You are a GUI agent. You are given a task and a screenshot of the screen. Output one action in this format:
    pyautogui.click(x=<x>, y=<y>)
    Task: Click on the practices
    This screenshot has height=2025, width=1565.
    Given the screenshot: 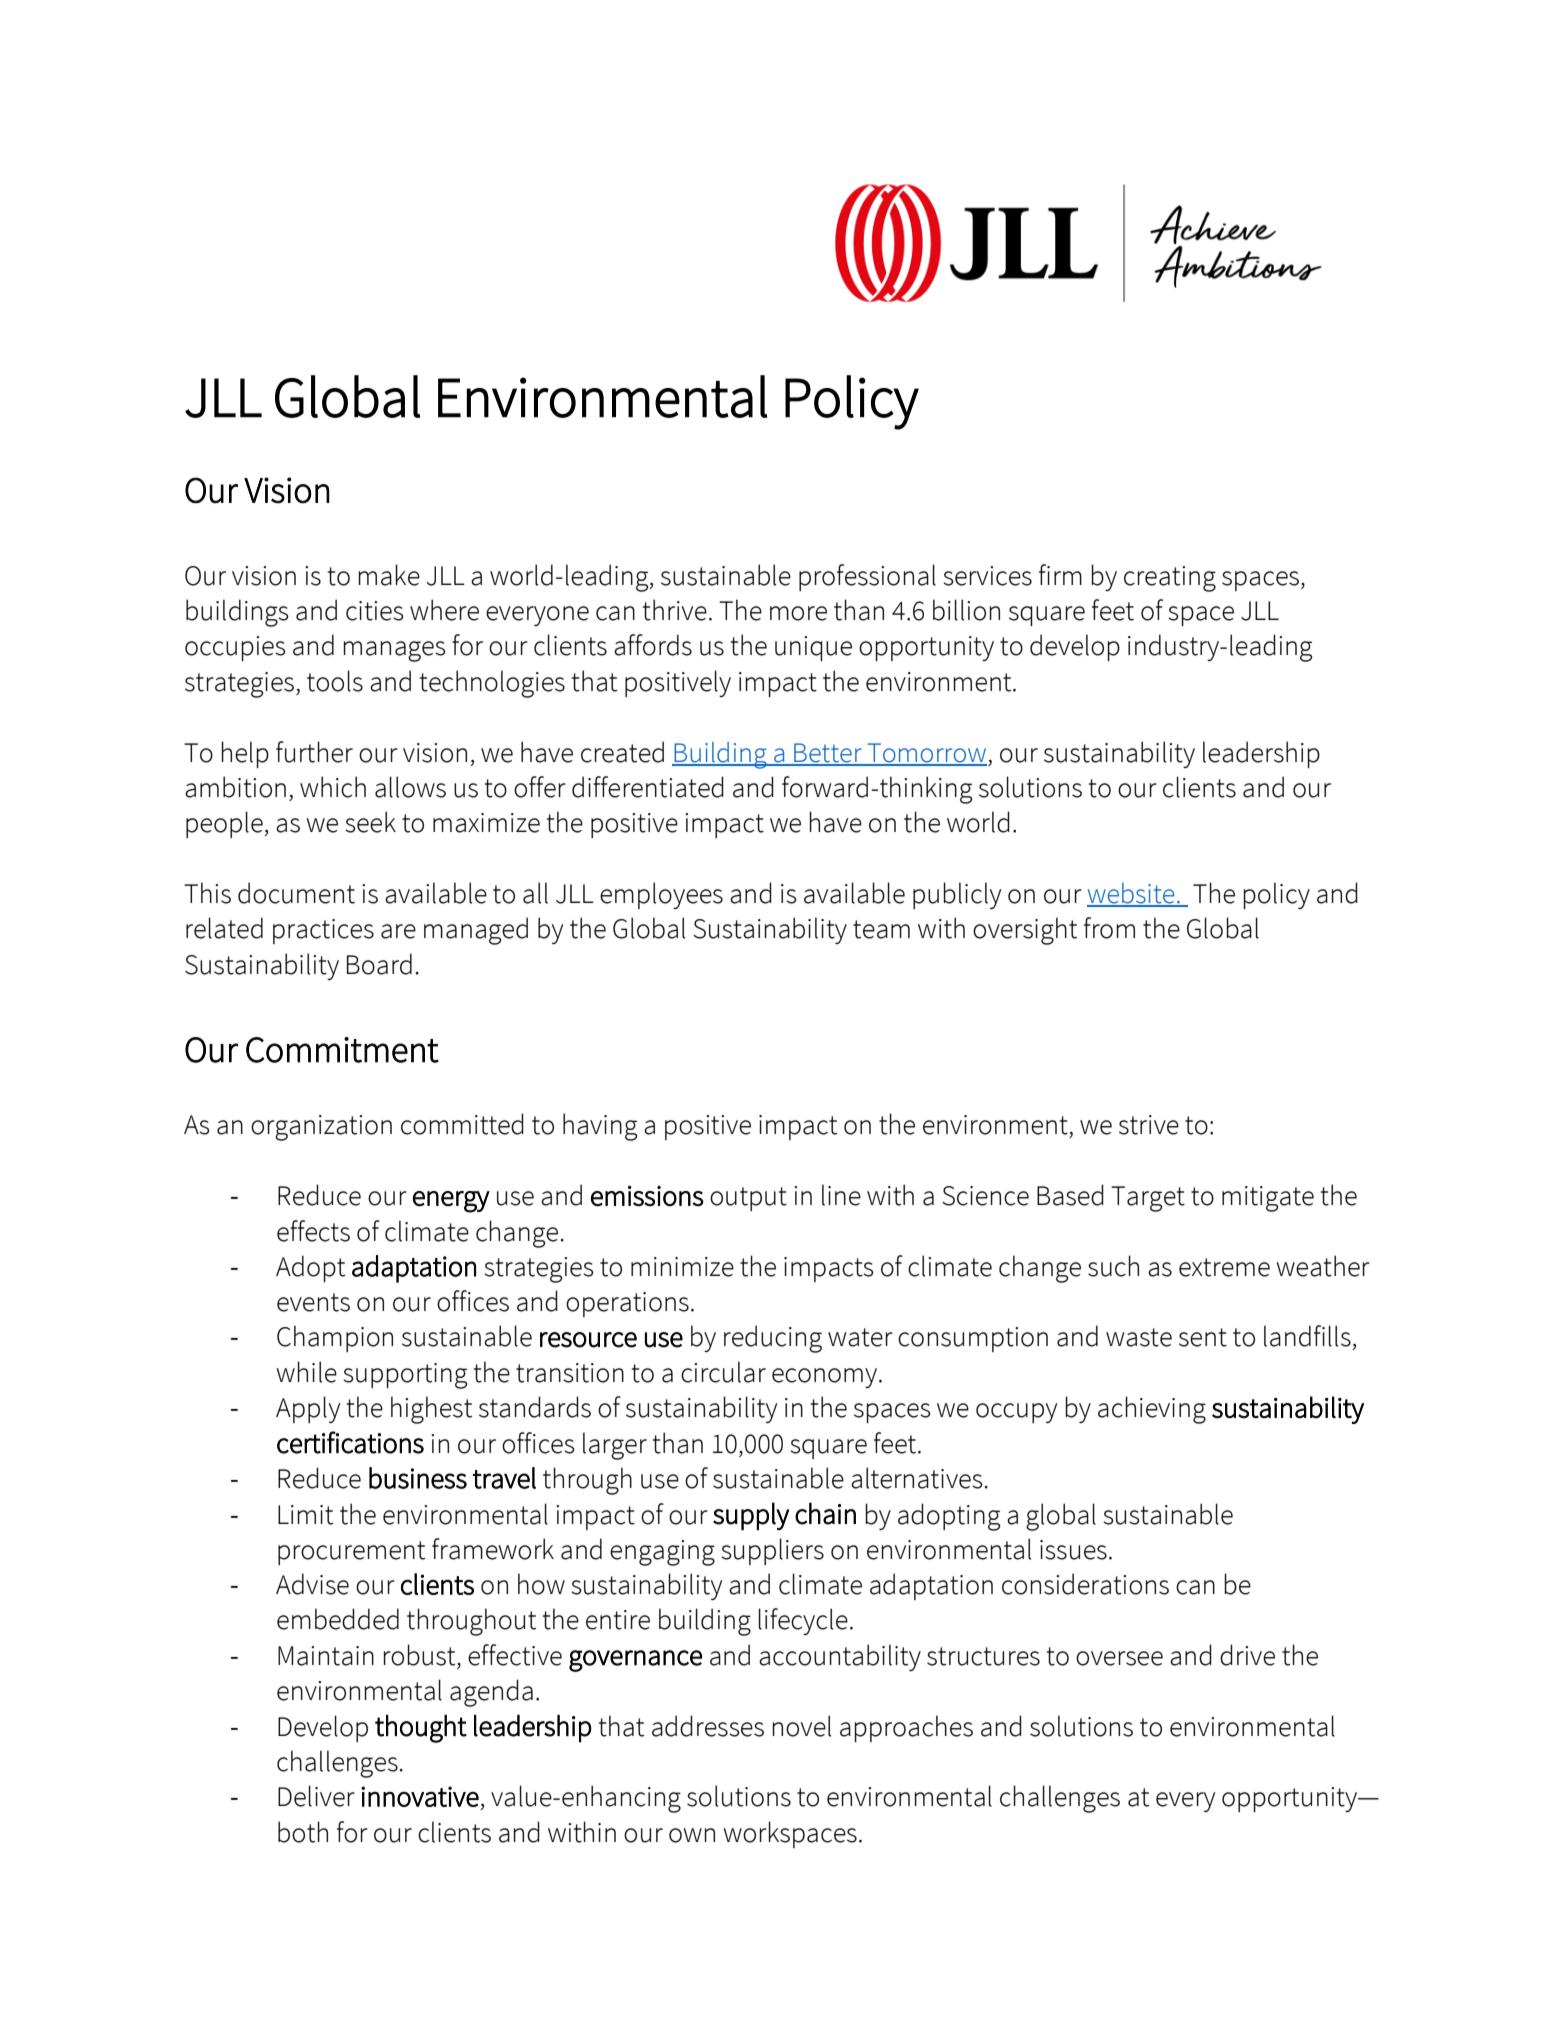 What is the action you would take?
    pyautogui.click(x=323, y=931)
